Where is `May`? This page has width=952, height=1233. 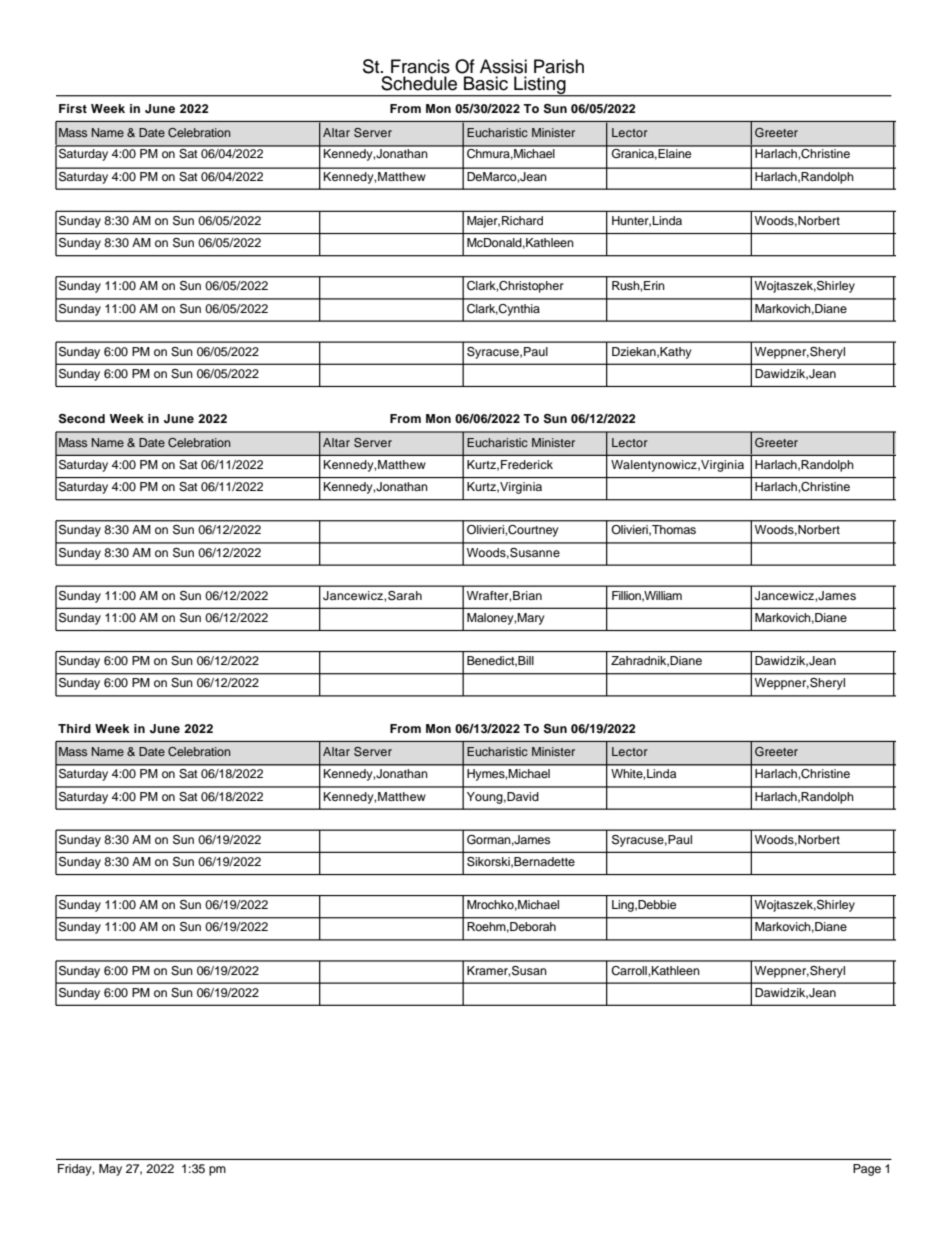 May is located at coordinates (110, 1170).
